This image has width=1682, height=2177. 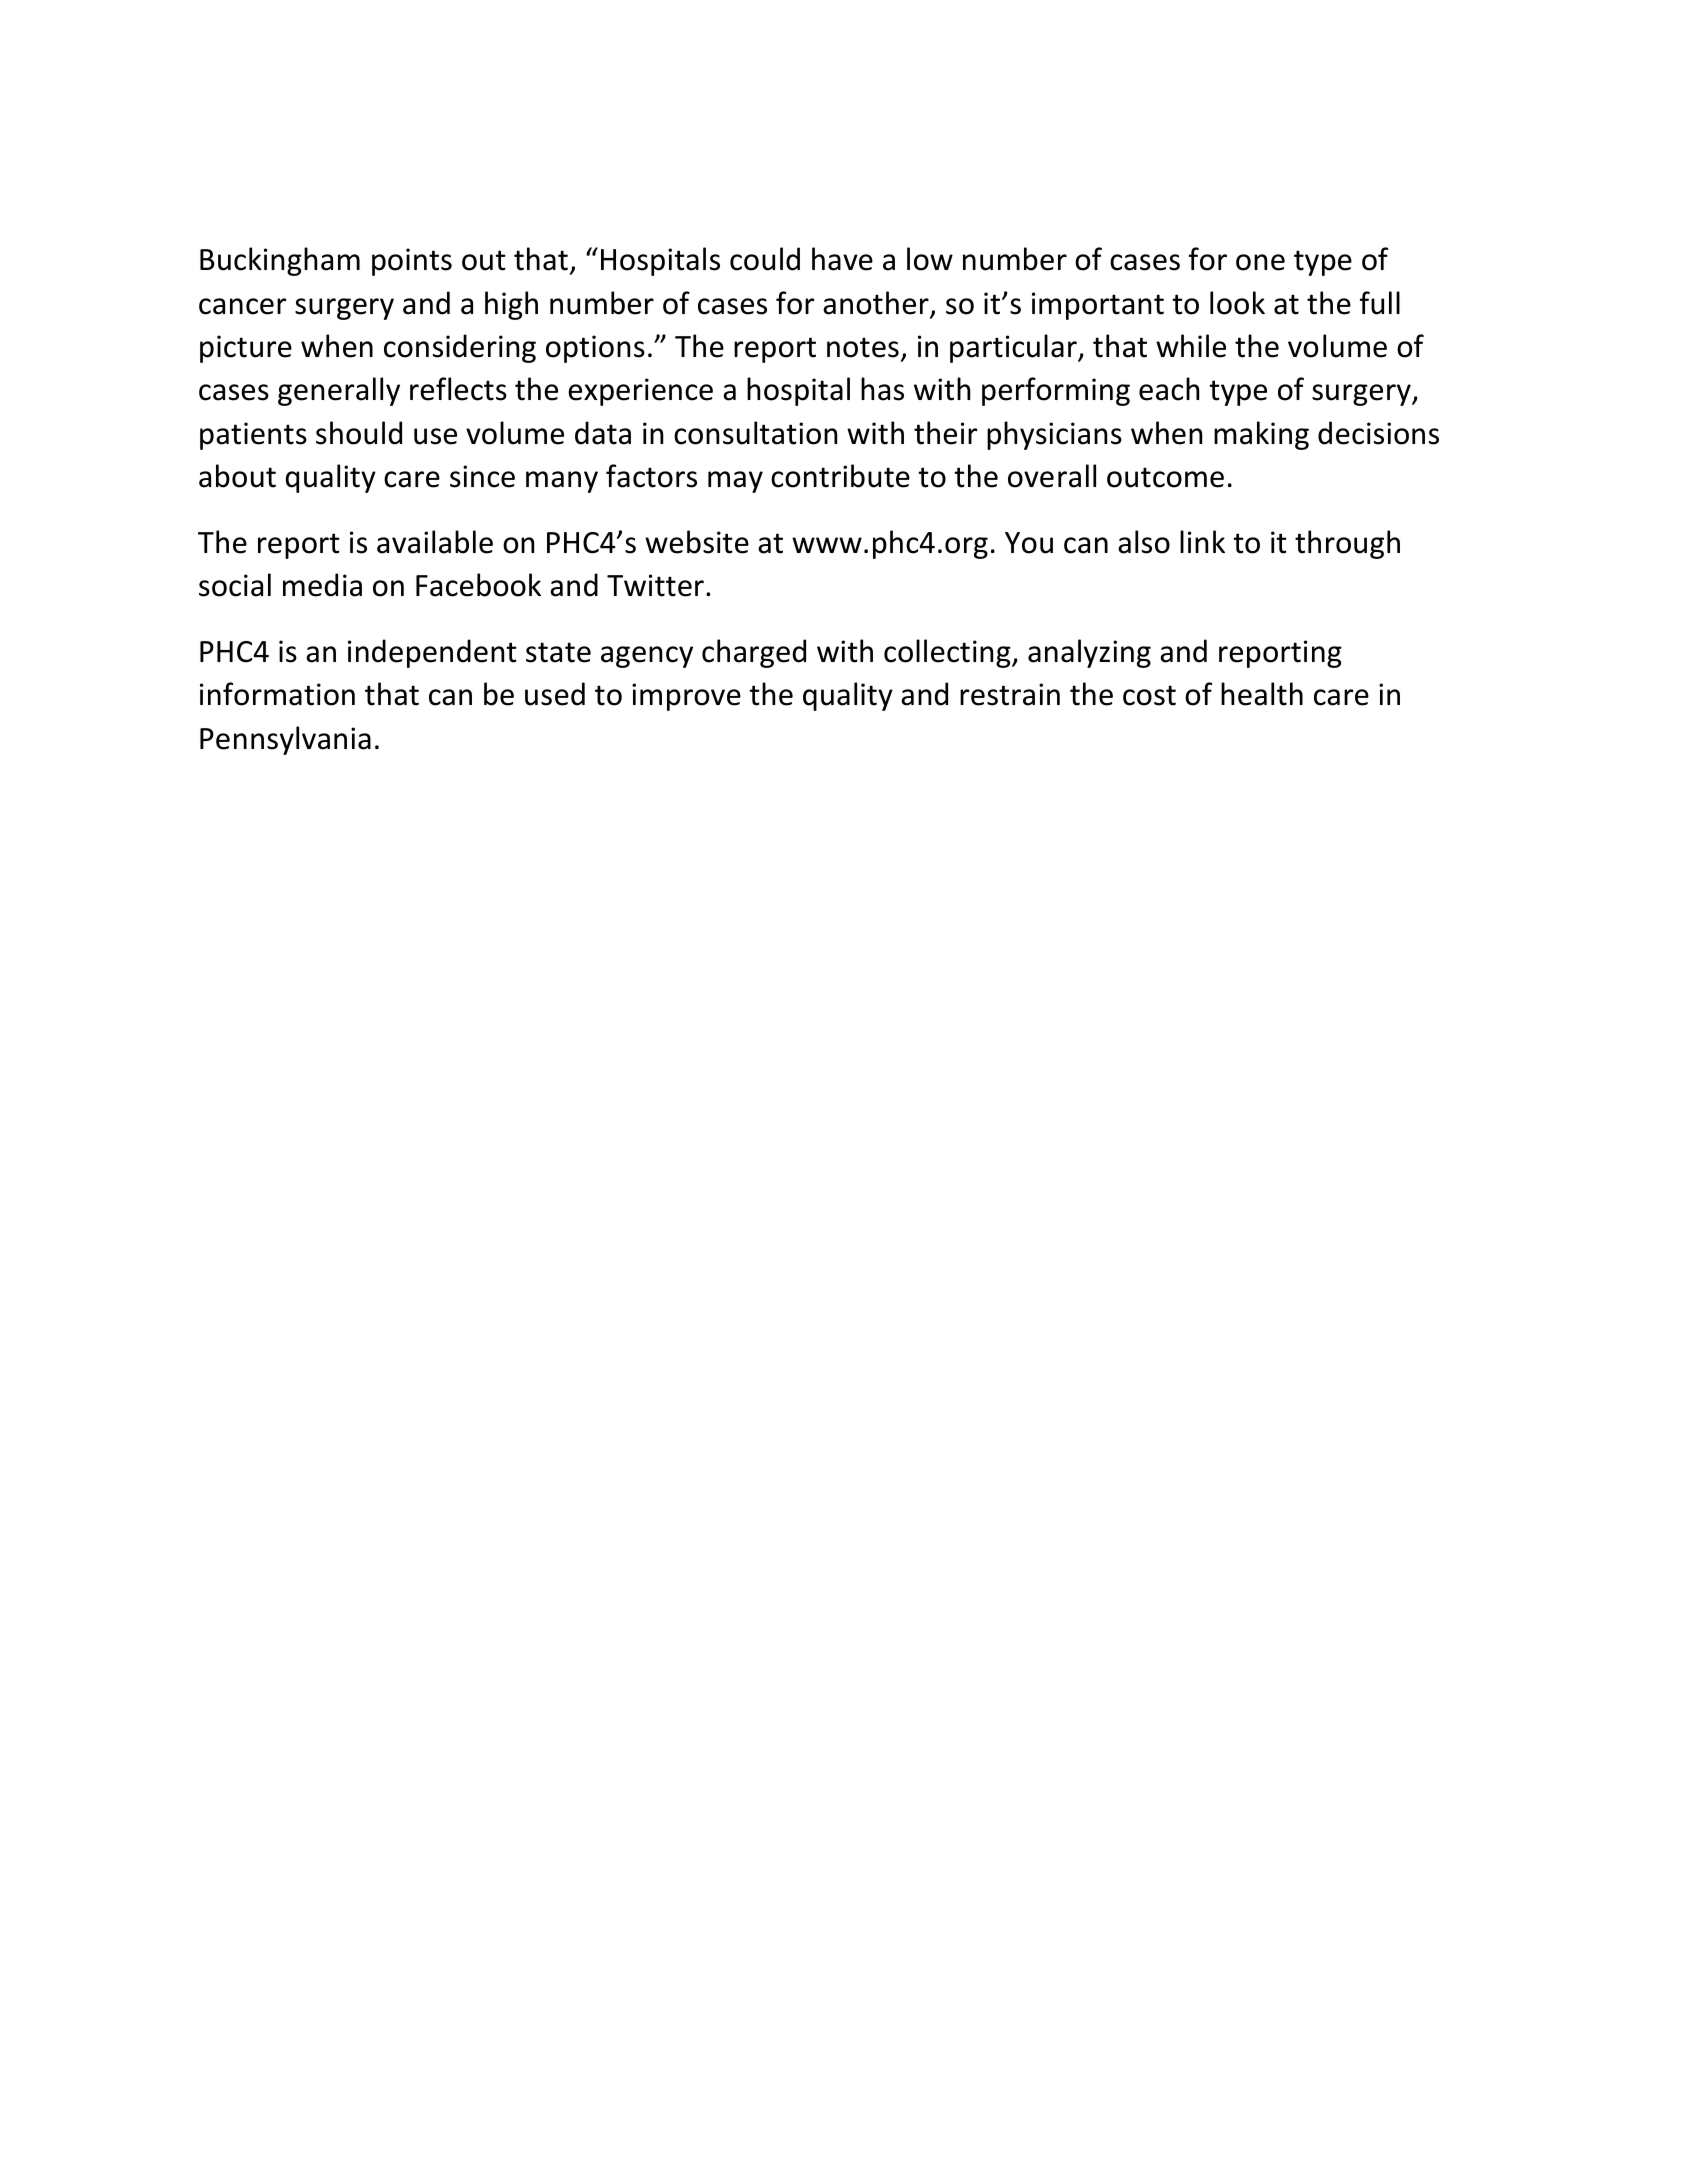 What do you see at coordinates (412, 262) in the image?
I see `points` at bounding box center [412, 262].
